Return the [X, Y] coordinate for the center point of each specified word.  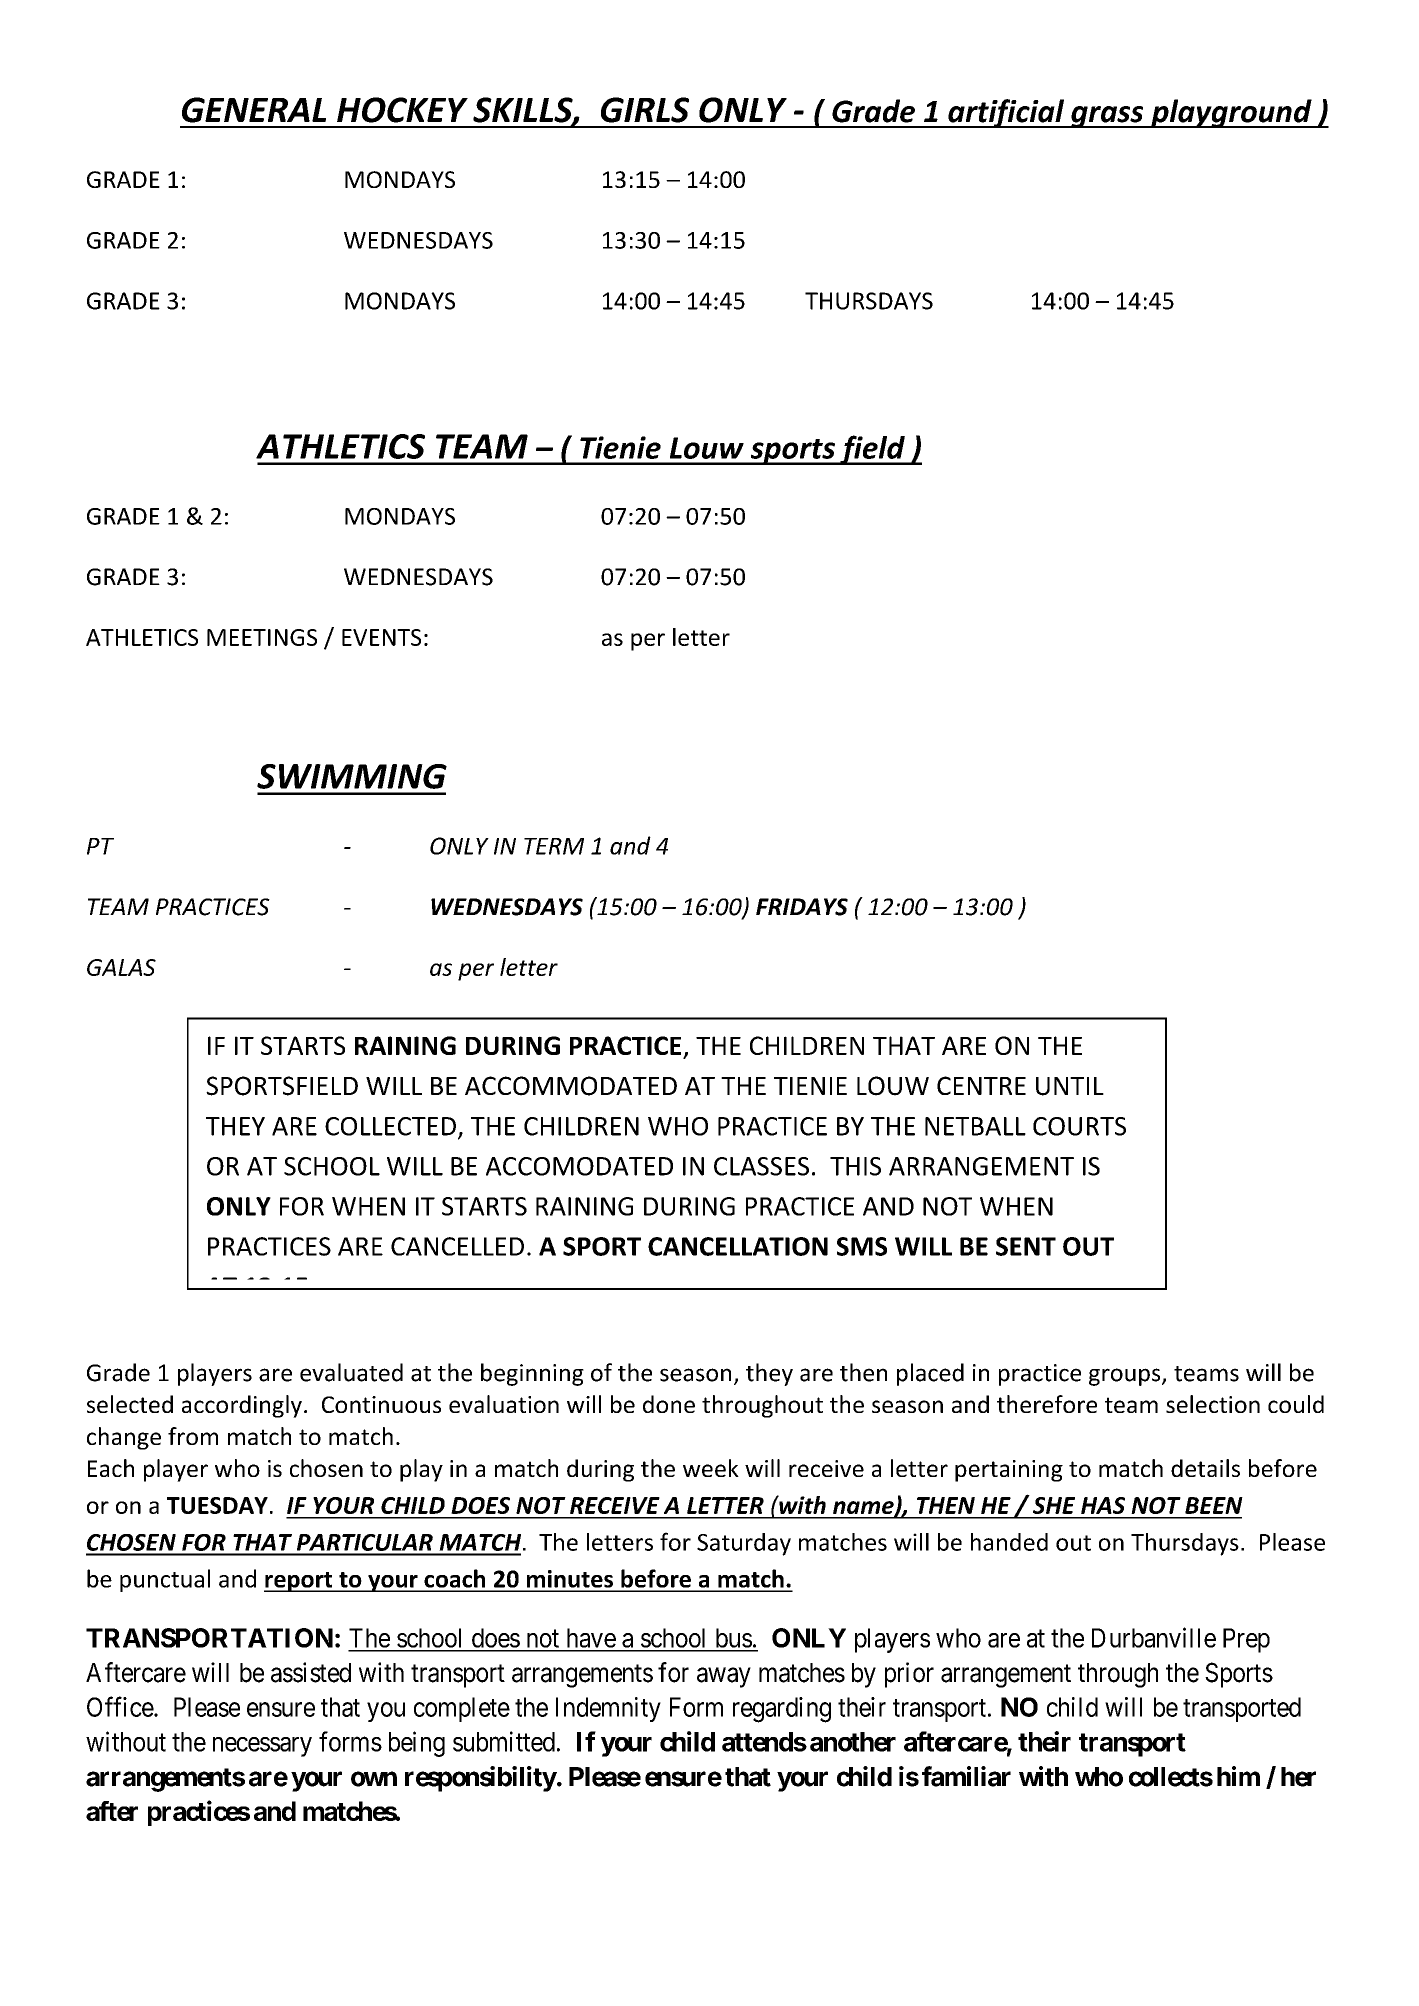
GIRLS [645, 110]
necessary [262, 1747]
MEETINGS [262, 637]
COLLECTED [390, 1126]
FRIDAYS [802, 907]
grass [1107, 117]
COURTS [1079, 1126]
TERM [554, 846]
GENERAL [254, 110]
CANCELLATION [738, 1246]
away [724, 1678]
